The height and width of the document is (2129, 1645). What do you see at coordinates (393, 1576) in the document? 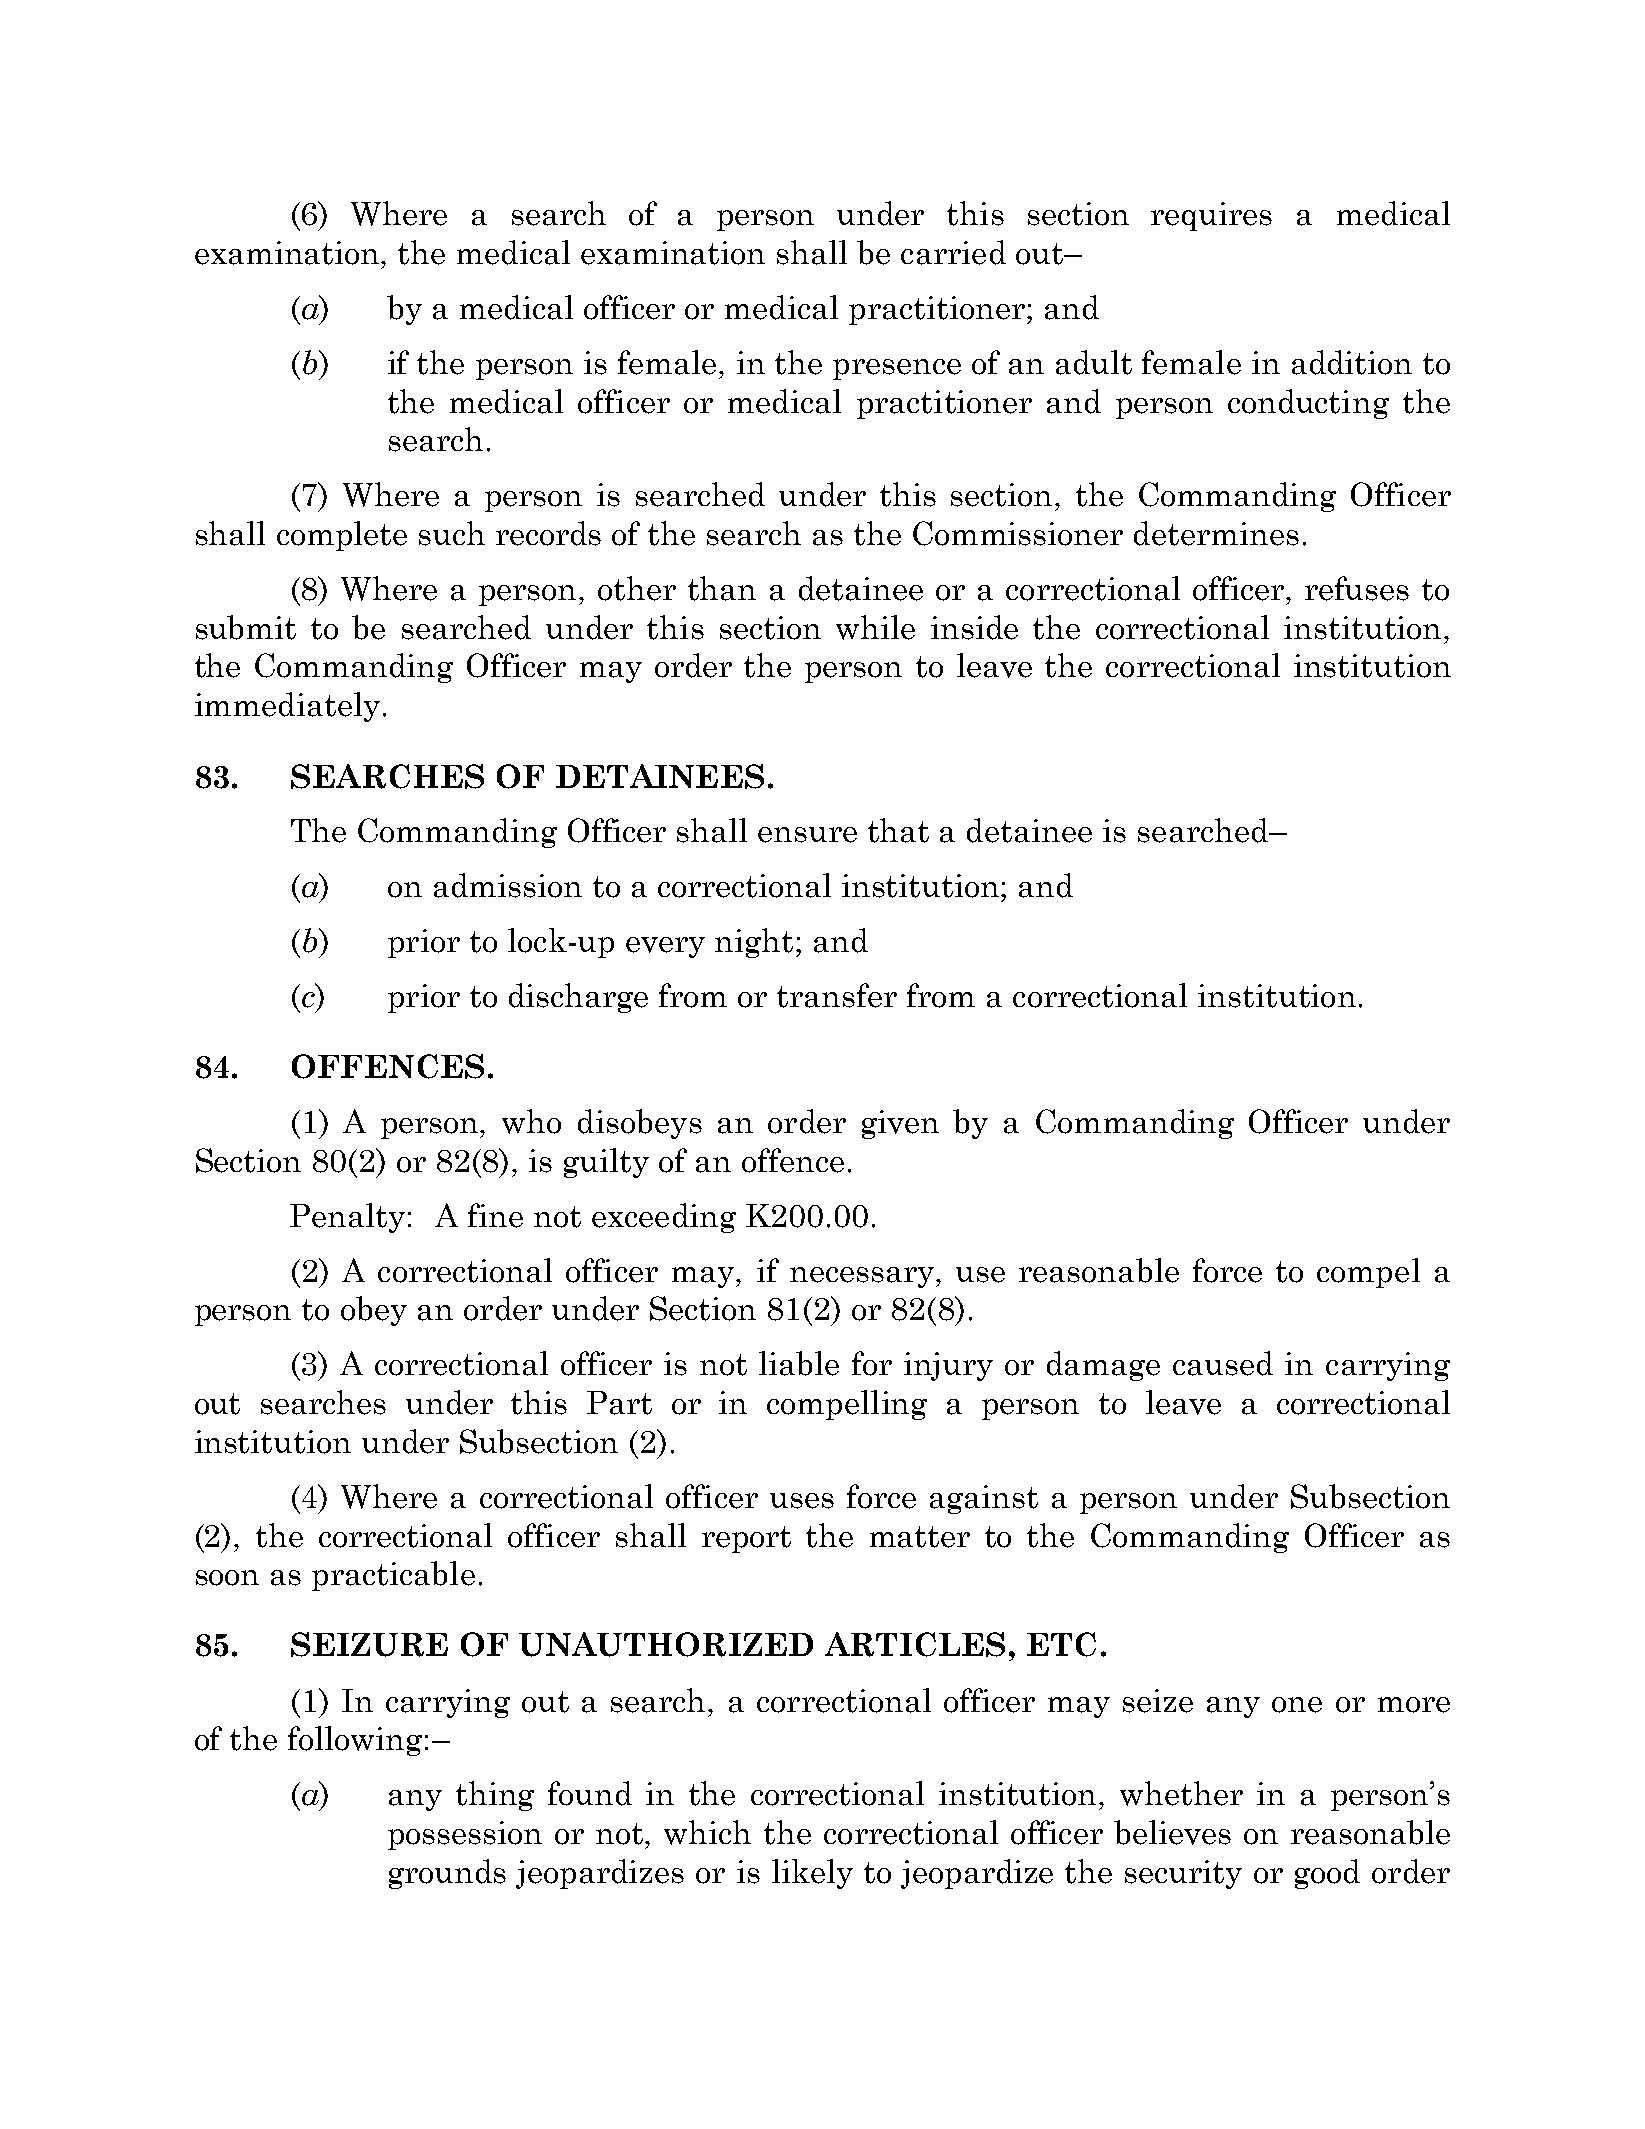
I see `practicable` at bounding box center [393, 1576].
